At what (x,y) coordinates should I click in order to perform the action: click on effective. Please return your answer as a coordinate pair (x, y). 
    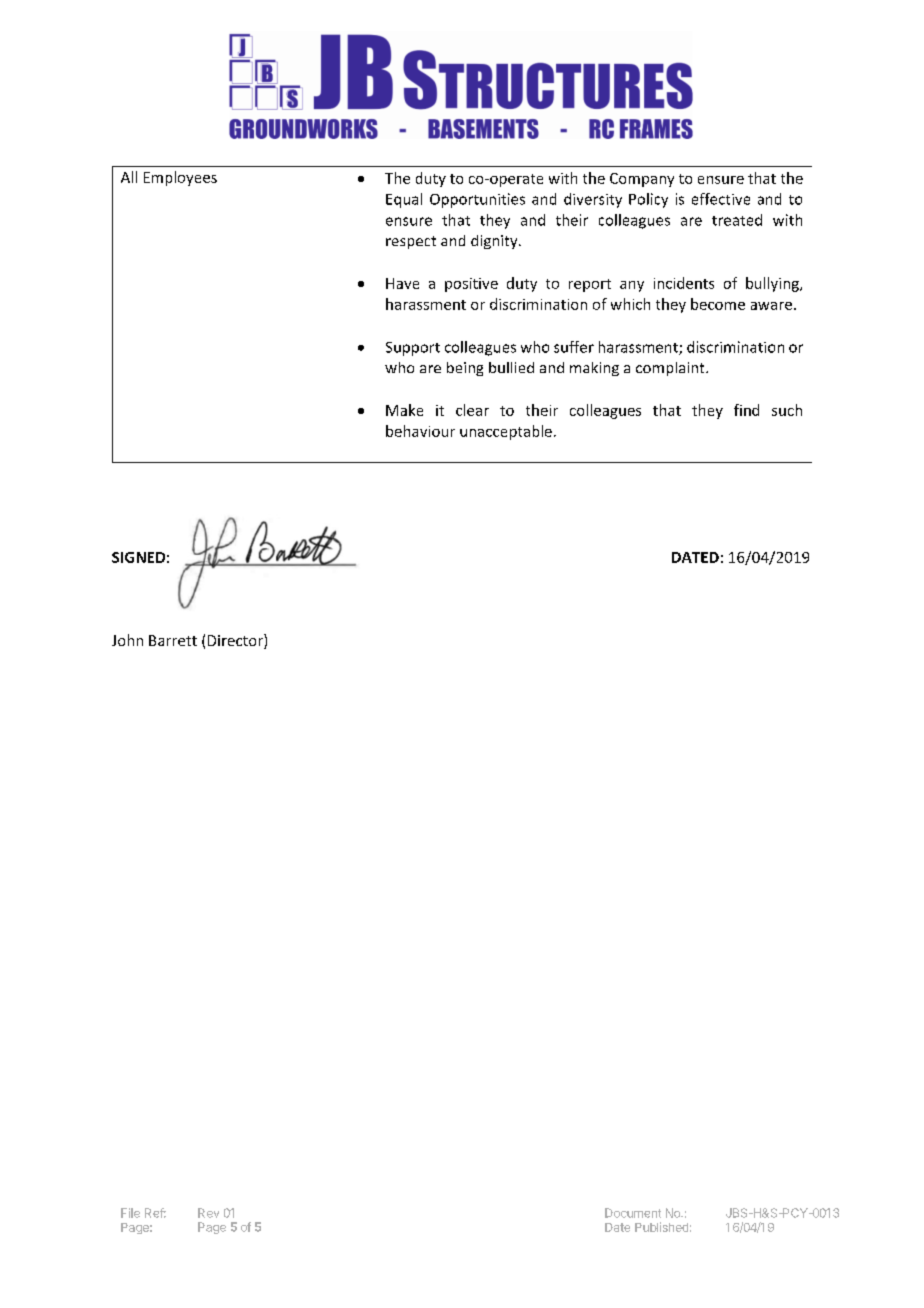
    Looking at the image, I should click on (721, 199).
